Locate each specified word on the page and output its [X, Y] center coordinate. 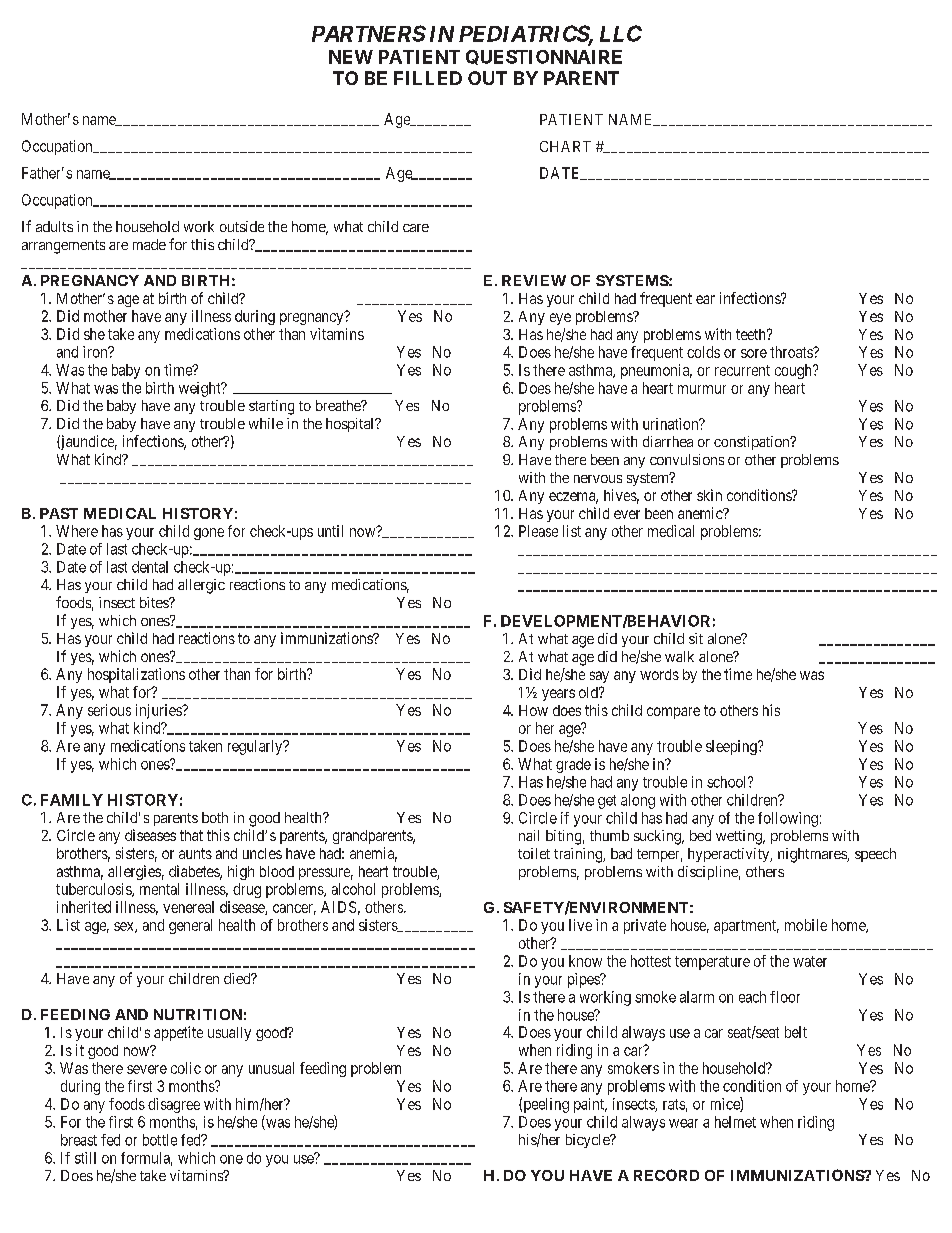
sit [696, 638]
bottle [160, 1140]
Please [538, 531]
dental [150, 567]
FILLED [428, 78]
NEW [351, 57]
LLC [621, 33]
